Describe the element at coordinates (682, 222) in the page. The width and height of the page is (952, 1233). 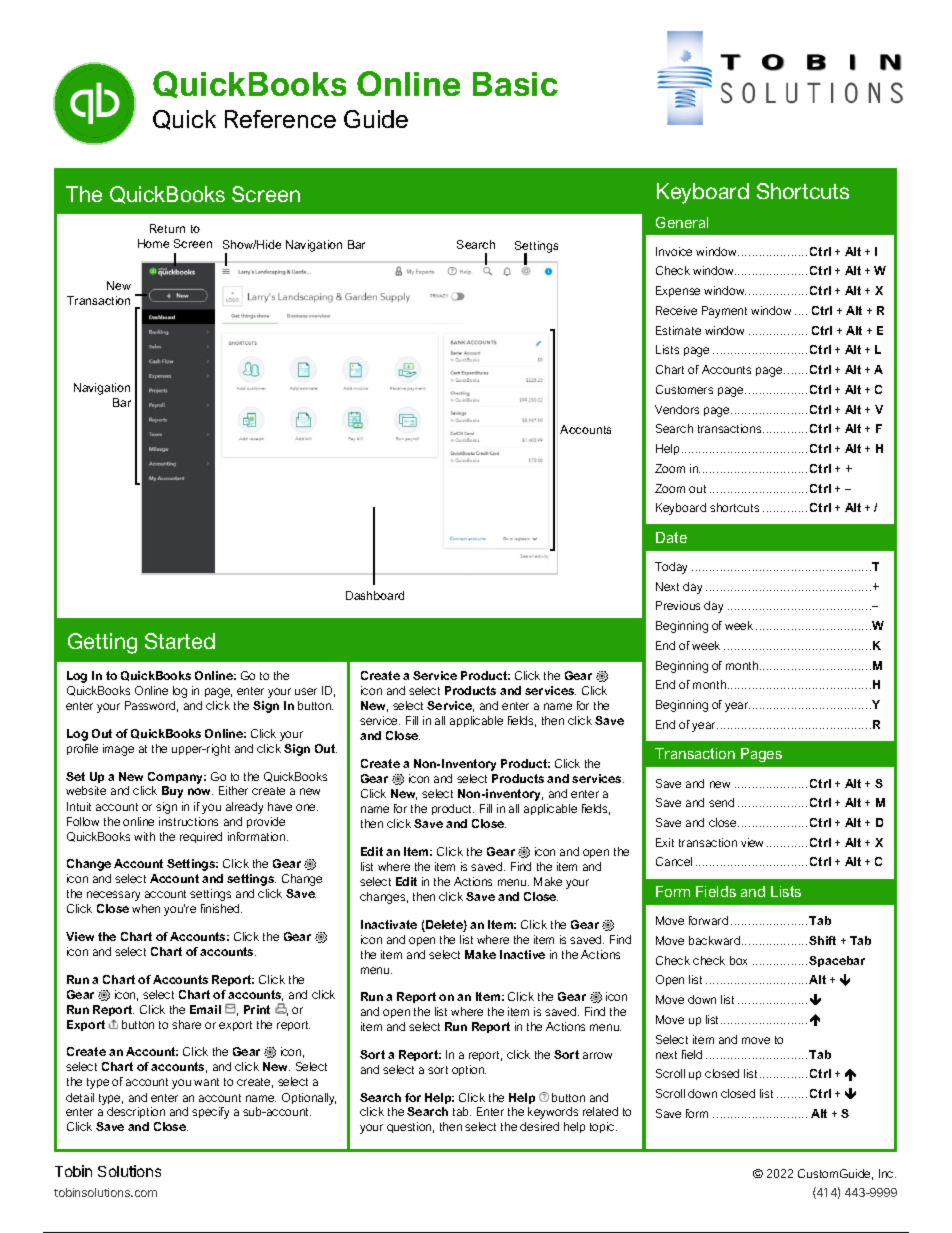
I see `General` at that location.
